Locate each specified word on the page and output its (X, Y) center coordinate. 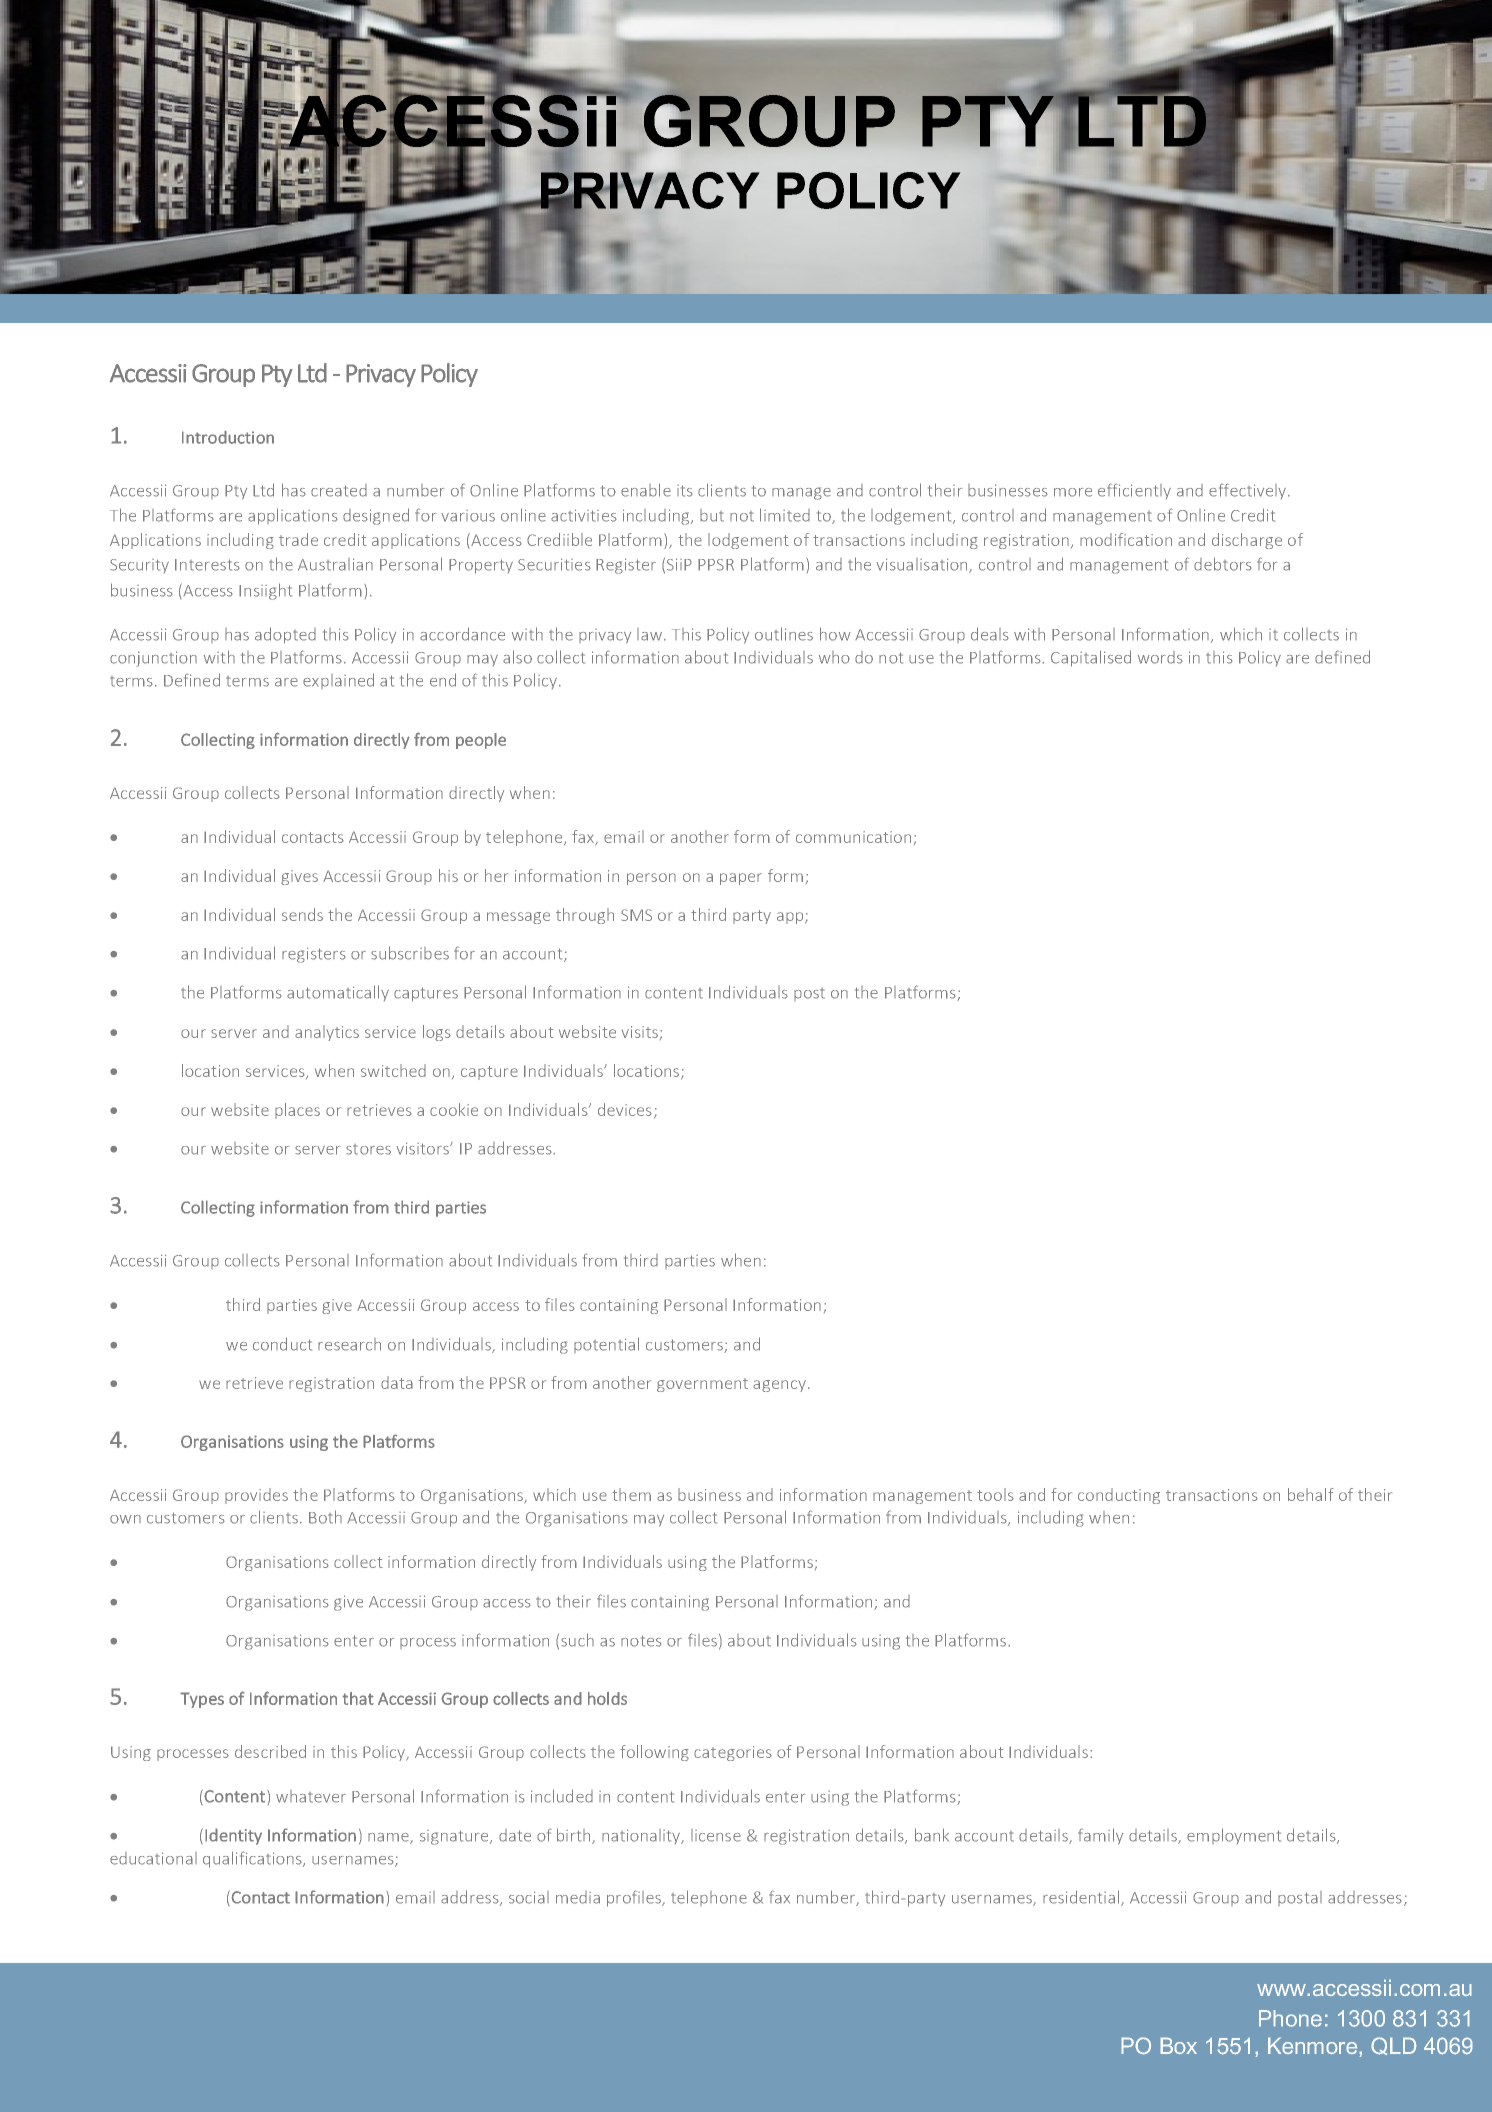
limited (785, 515)
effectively (1249, 491)
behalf (1311, 1494)
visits (640, 1032)
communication (853, 837)
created (339, 490)
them (631, 1494)
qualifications (253, 1859)
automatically (338, 993)
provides (256, 1496)
